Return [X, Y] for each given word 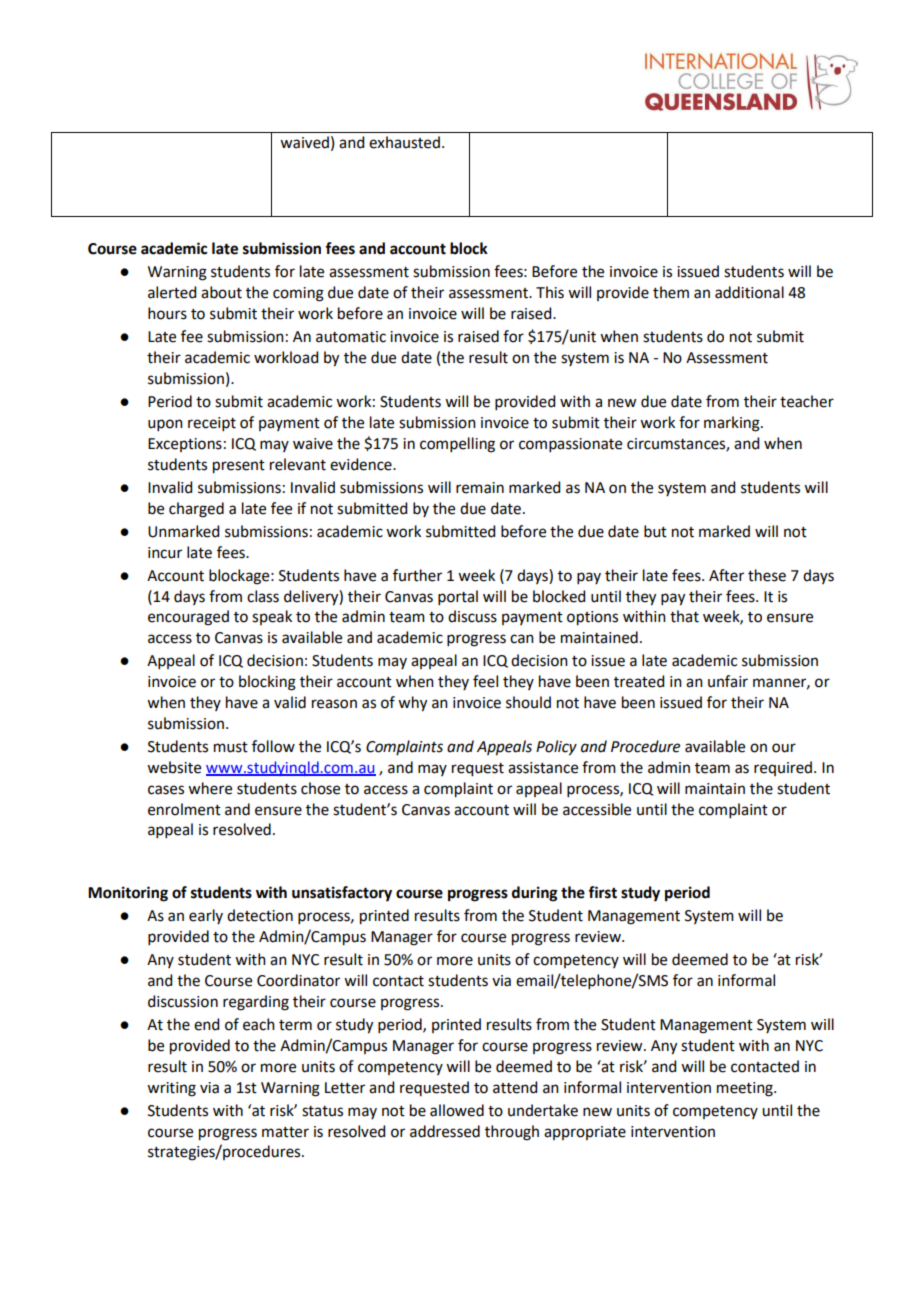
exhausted [404, 142]
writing [171, 1089]
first [602, 892]
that [684, 616]
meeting [746, 1089]
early [206, 916]
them [671, 292]
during [535, 894]
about [221, 292]
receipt [212, 424]
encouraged [188, 618]
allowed [457, 1110]
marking [733, 424]
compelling [457, 445]
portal [458, 597]
